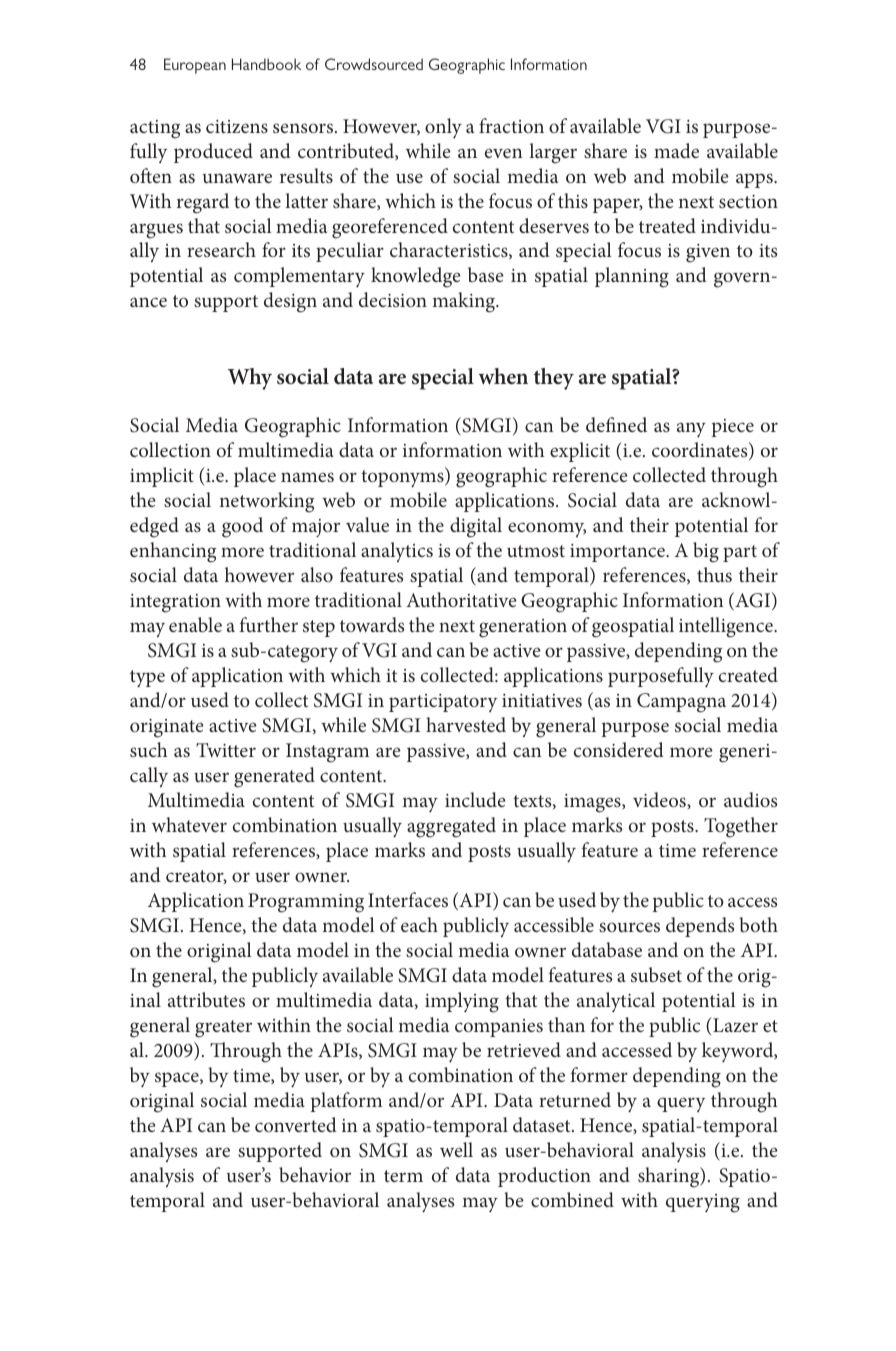 The image size is (896, 1351). Describe the element at coordinates (727, 627) in the document. I see `intelligence` at that location.
